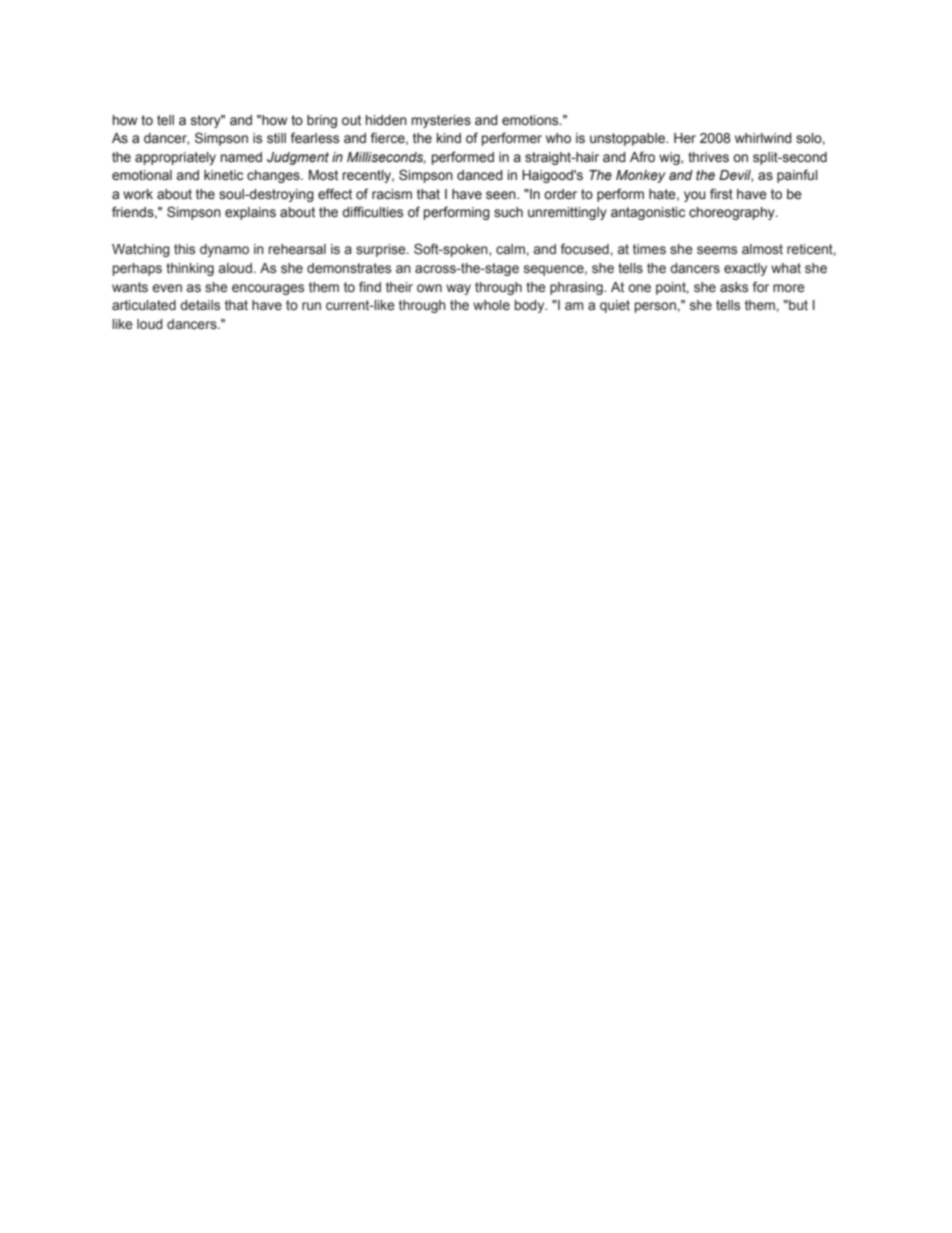  I want to click on mysteries, so click(441, 121).
